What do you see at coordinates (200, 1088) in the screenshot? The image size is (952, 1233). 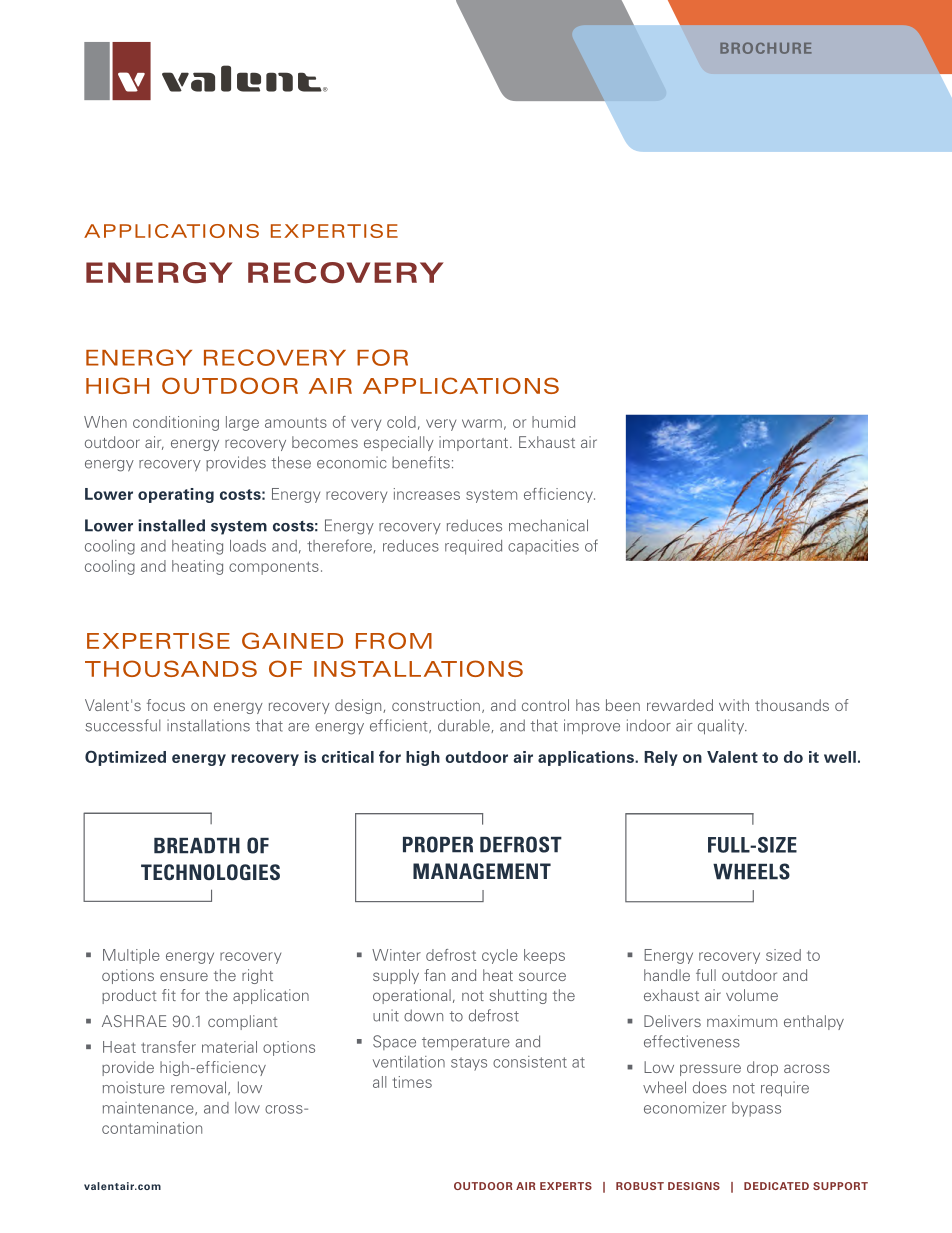 I see `removal` at bounding box center [200, 1088].
